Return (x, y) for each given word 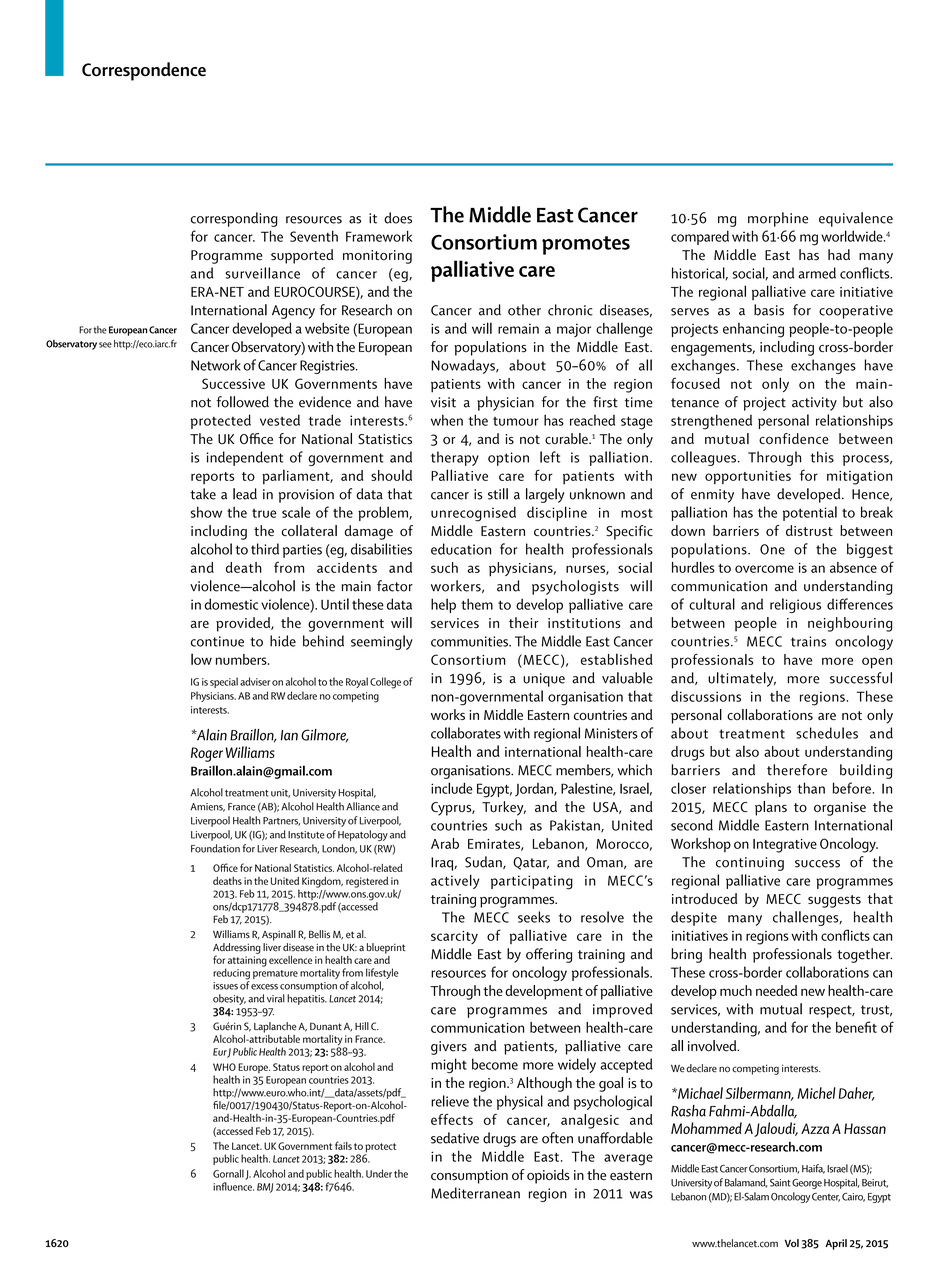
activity (814, 404)
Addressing (237, 949)
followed (242, 402)
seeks (534, 917)
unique (544, 680)
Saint (780, 1183)
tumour (516, 421)
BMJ (265, 1188)
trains (808, 641)
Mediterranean (475, 1193)
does (398, 218)
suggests (834, 901)
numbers (242, 659)
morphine (778, 219)
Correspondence (144, 71)
